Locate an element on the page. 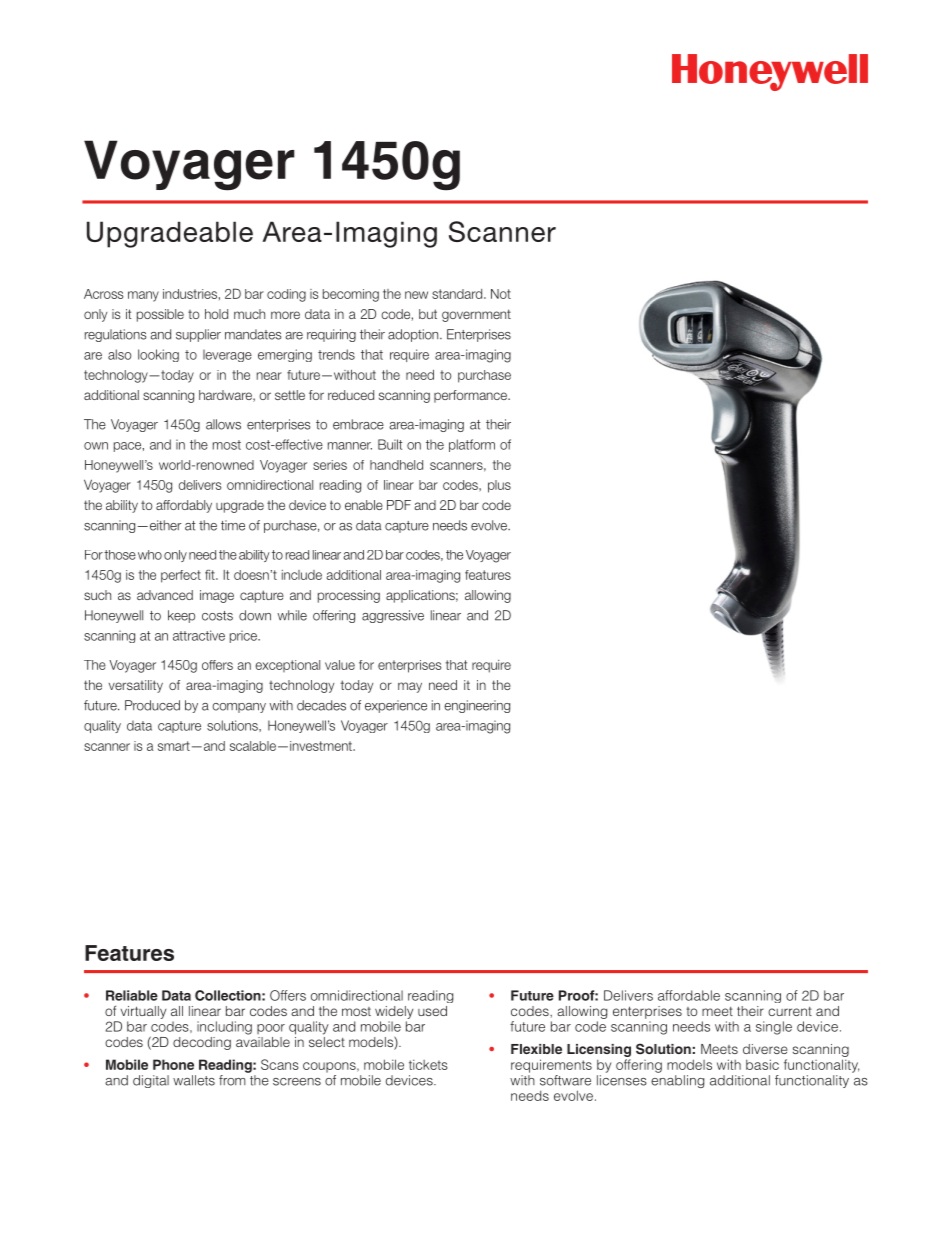 The image size is (952, 1233). engineering is located at coordinates (477, 706).
